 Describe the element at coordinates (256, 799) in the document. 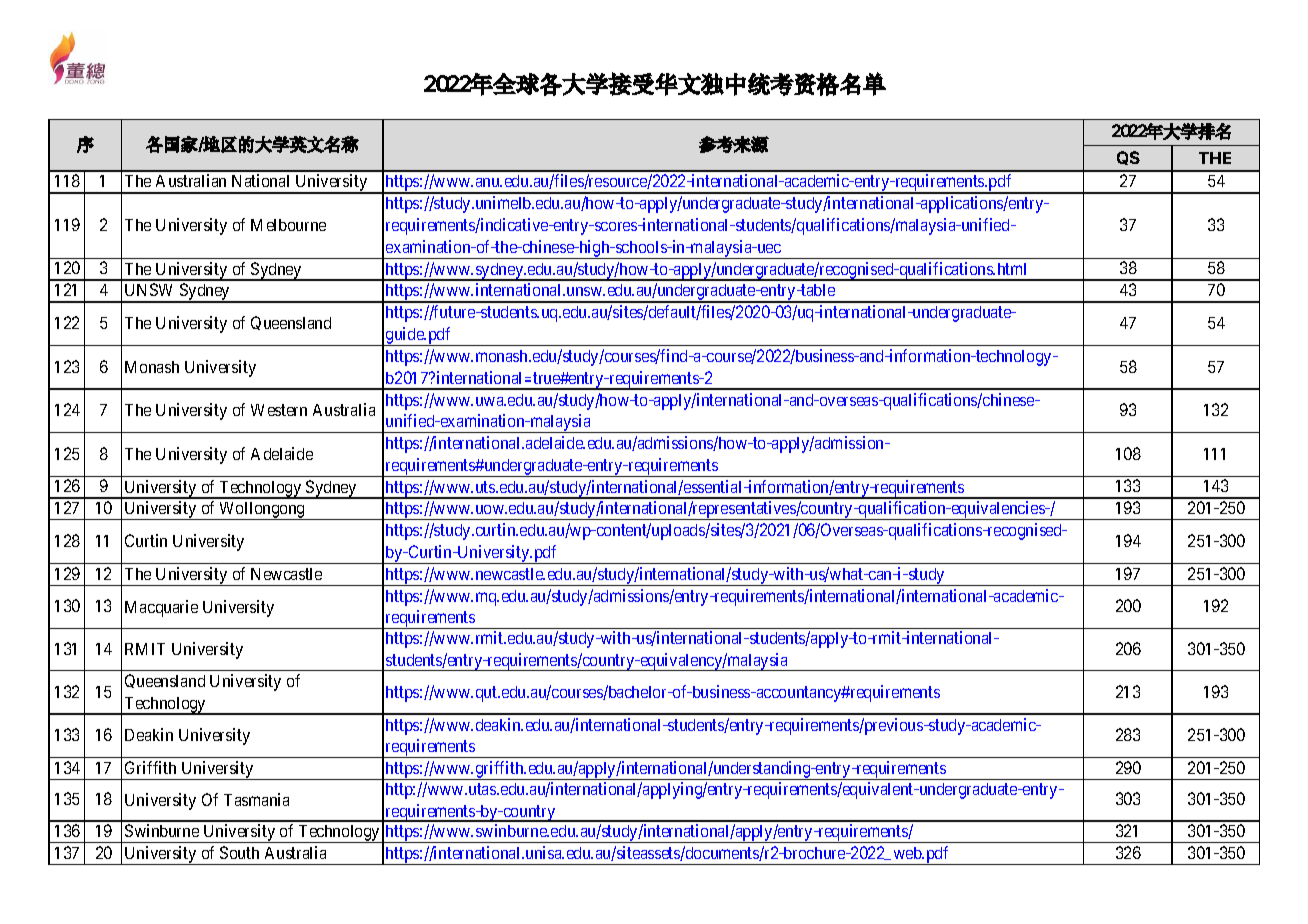

I see `Tasmania` at that location.
